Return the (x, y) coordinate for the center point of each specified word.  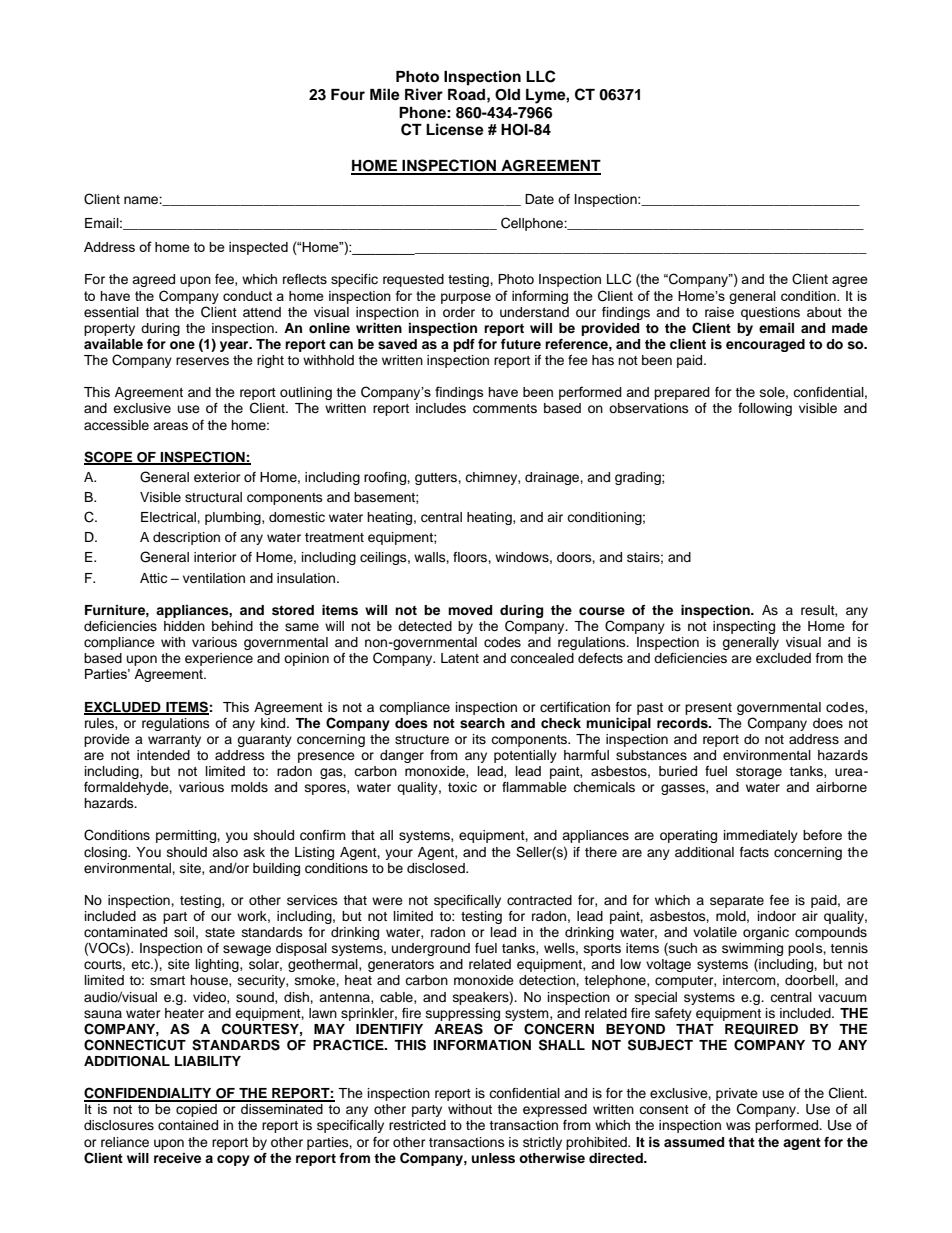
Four (348, 95)
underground (431, 949)
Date (539, 199)
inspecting (744, 627)
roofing (386, 478)
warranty (174, 741)
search (482, 723)
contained (188, 1125)
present (708, 709)
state (220, 932)
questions (770, 313)
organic (766, 933)
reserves (202, 361)
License (455, 129)
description (186, 538)
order (459, 312)
